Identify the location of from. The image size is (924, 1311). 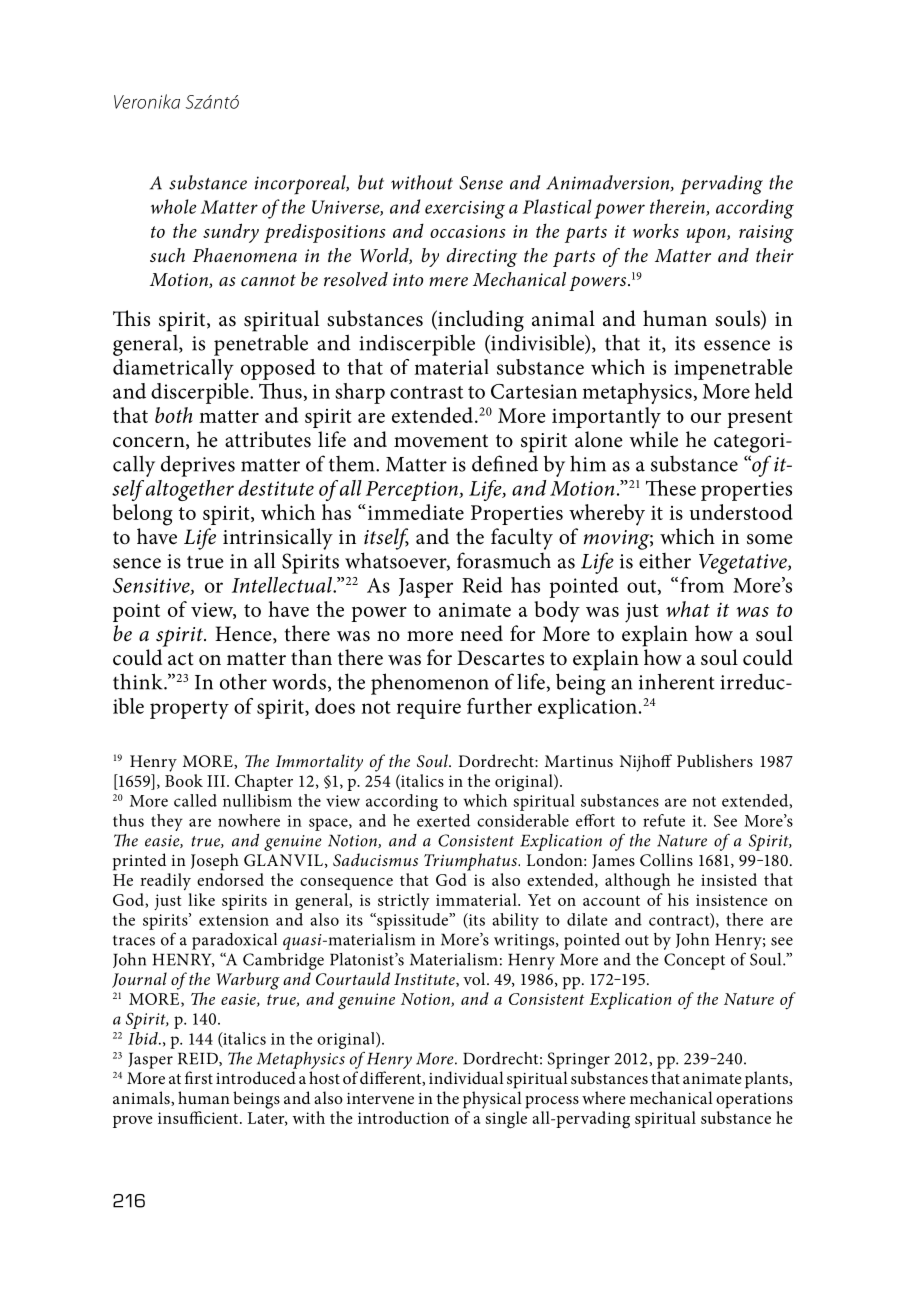
(702, 585).
